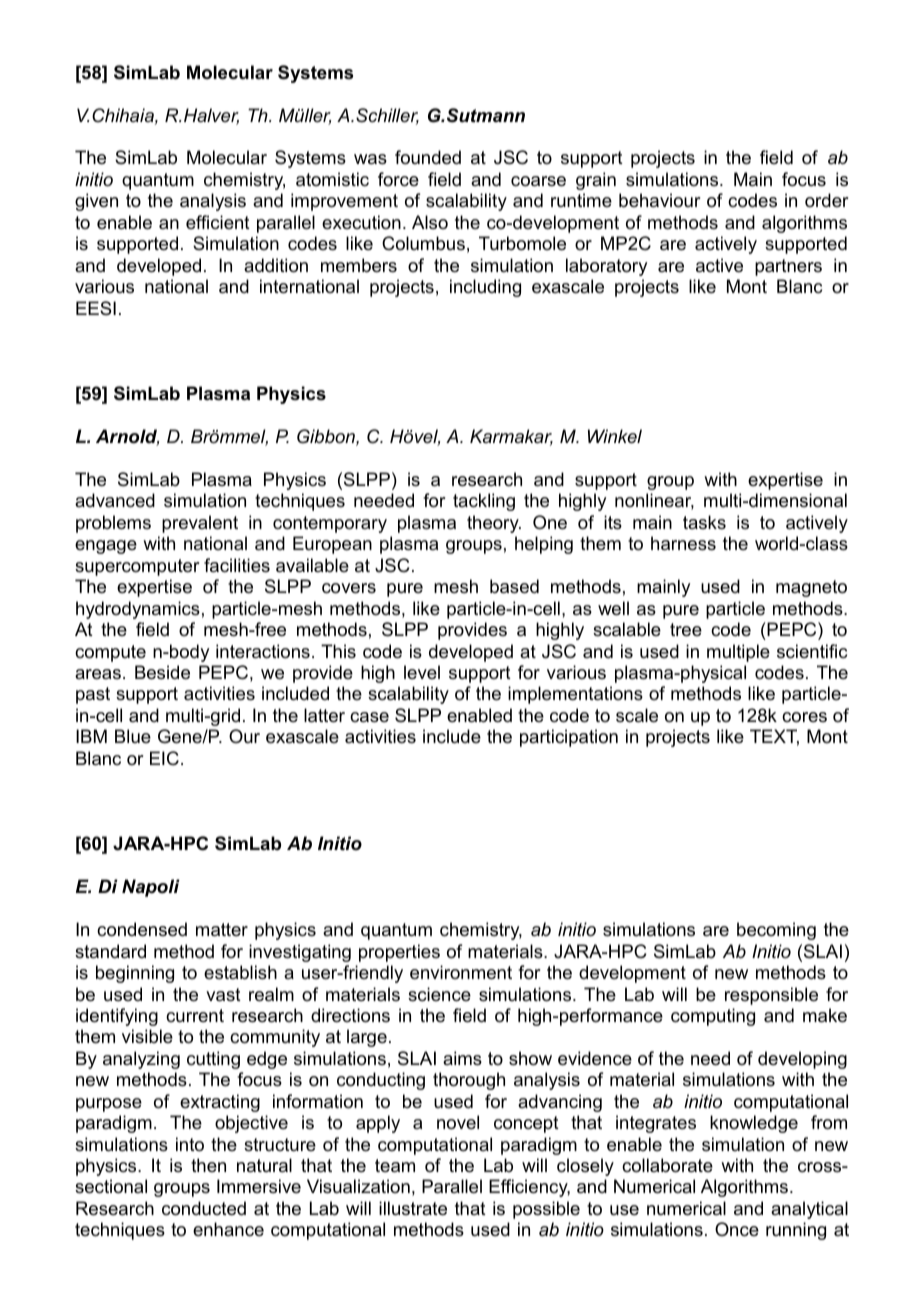  I want to click on Beside, so click(162, 672).
